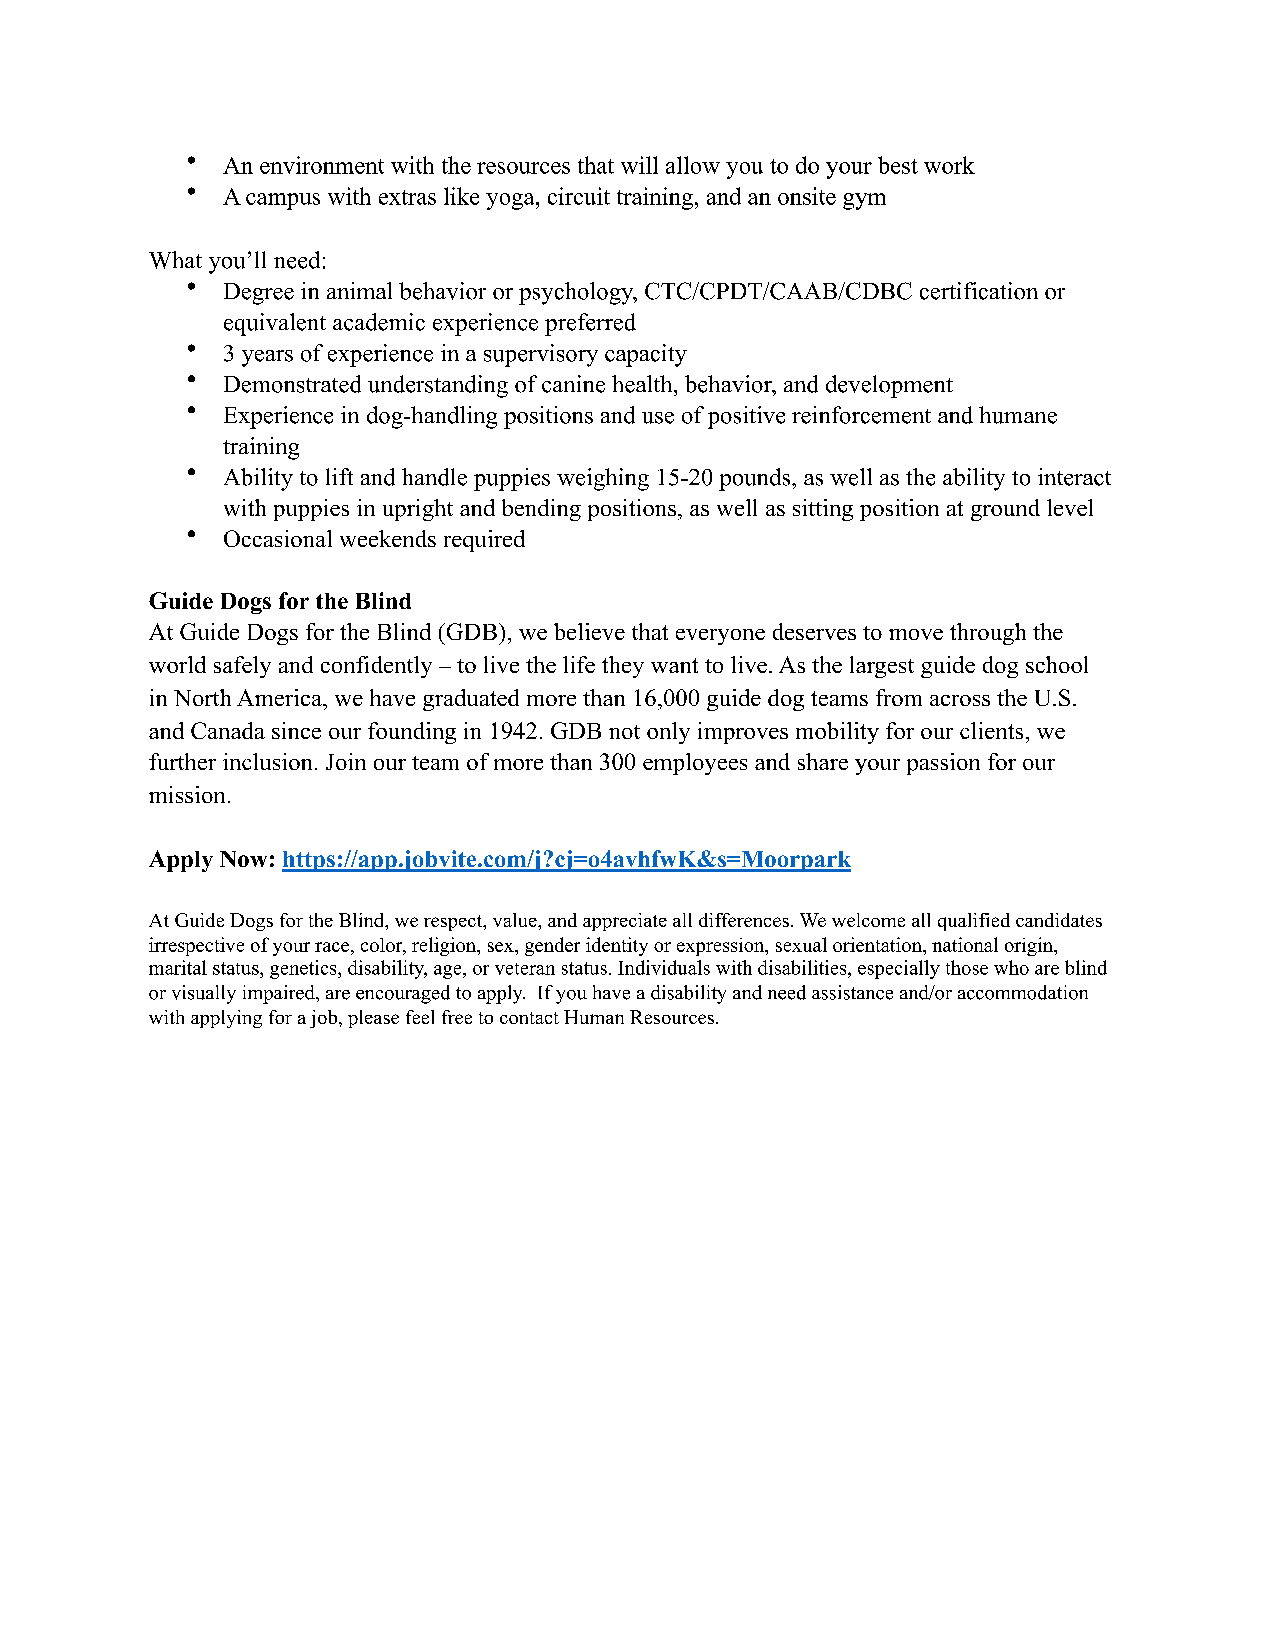  I want to click on through, so click(988, 634).
